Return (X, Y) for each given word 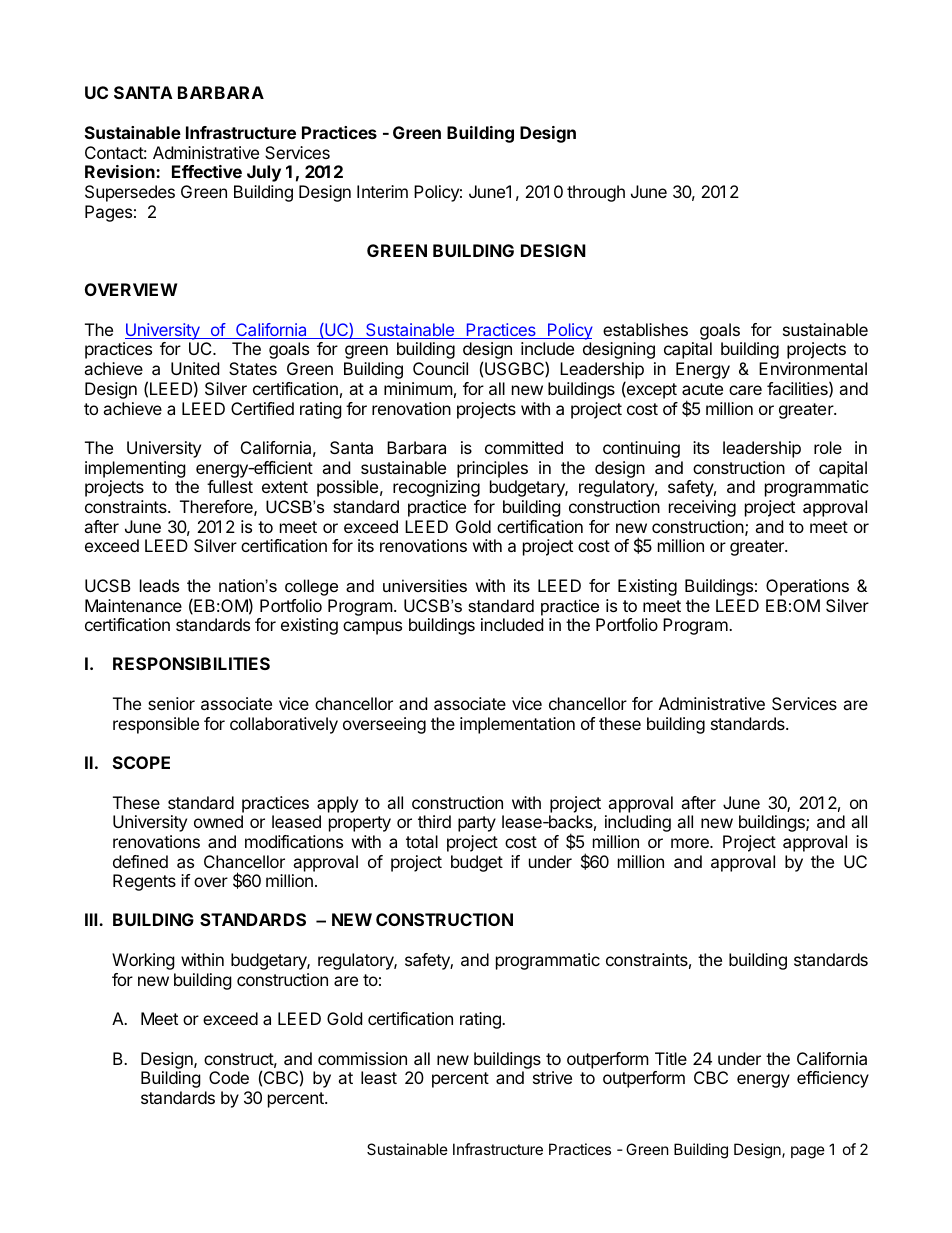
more (691, 843)
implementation (517, 725)
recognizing (436, 488)
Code (229, 1077)
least (379, 1077)
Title (671, 1058)
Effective (207, 171)
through (596, 193)
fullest (230, 486)
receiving (702, 508)
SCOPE (141, 762)
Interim (382, 191)
